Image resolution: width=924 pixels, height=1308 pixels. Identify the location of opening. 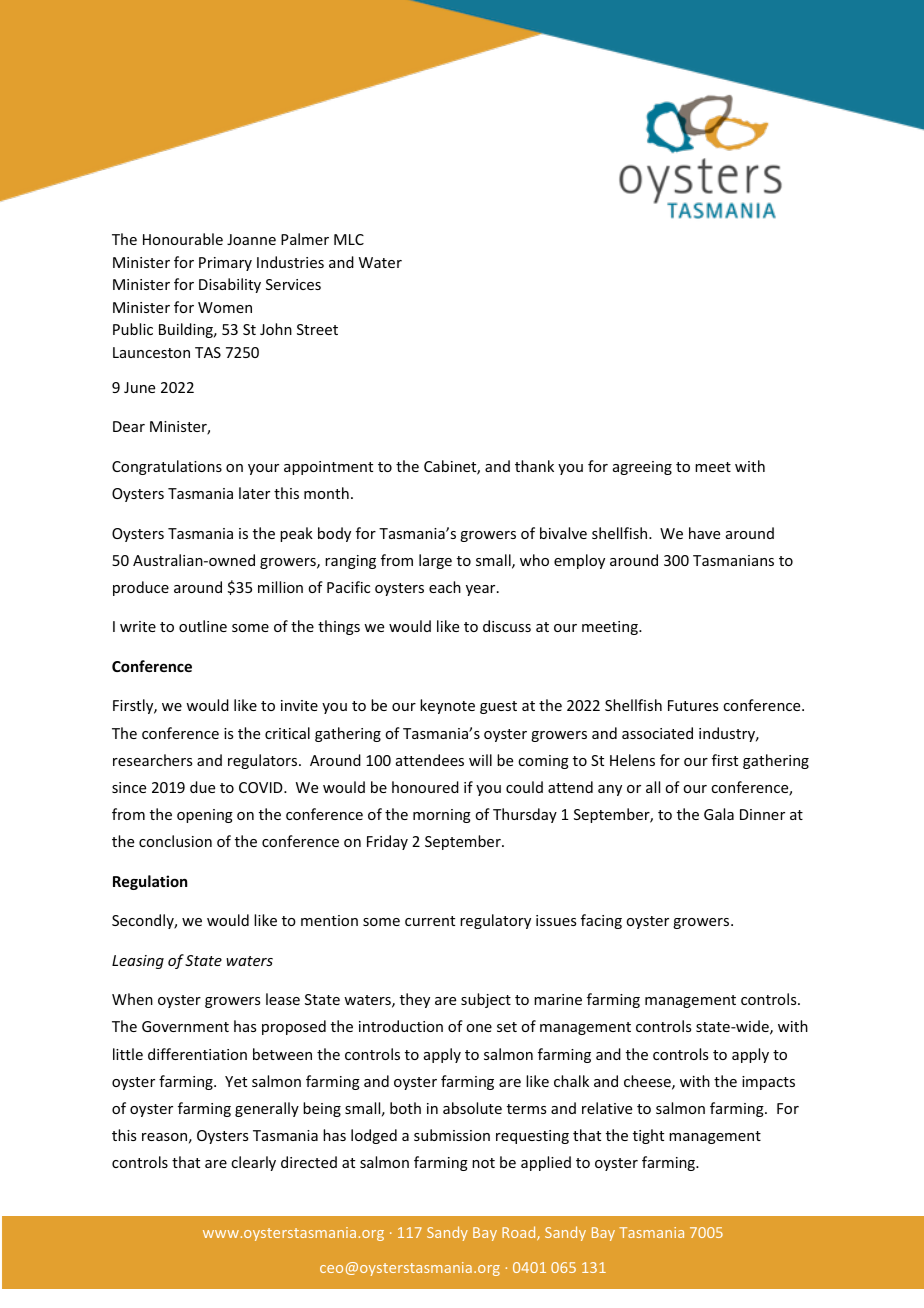
(205, 816).
